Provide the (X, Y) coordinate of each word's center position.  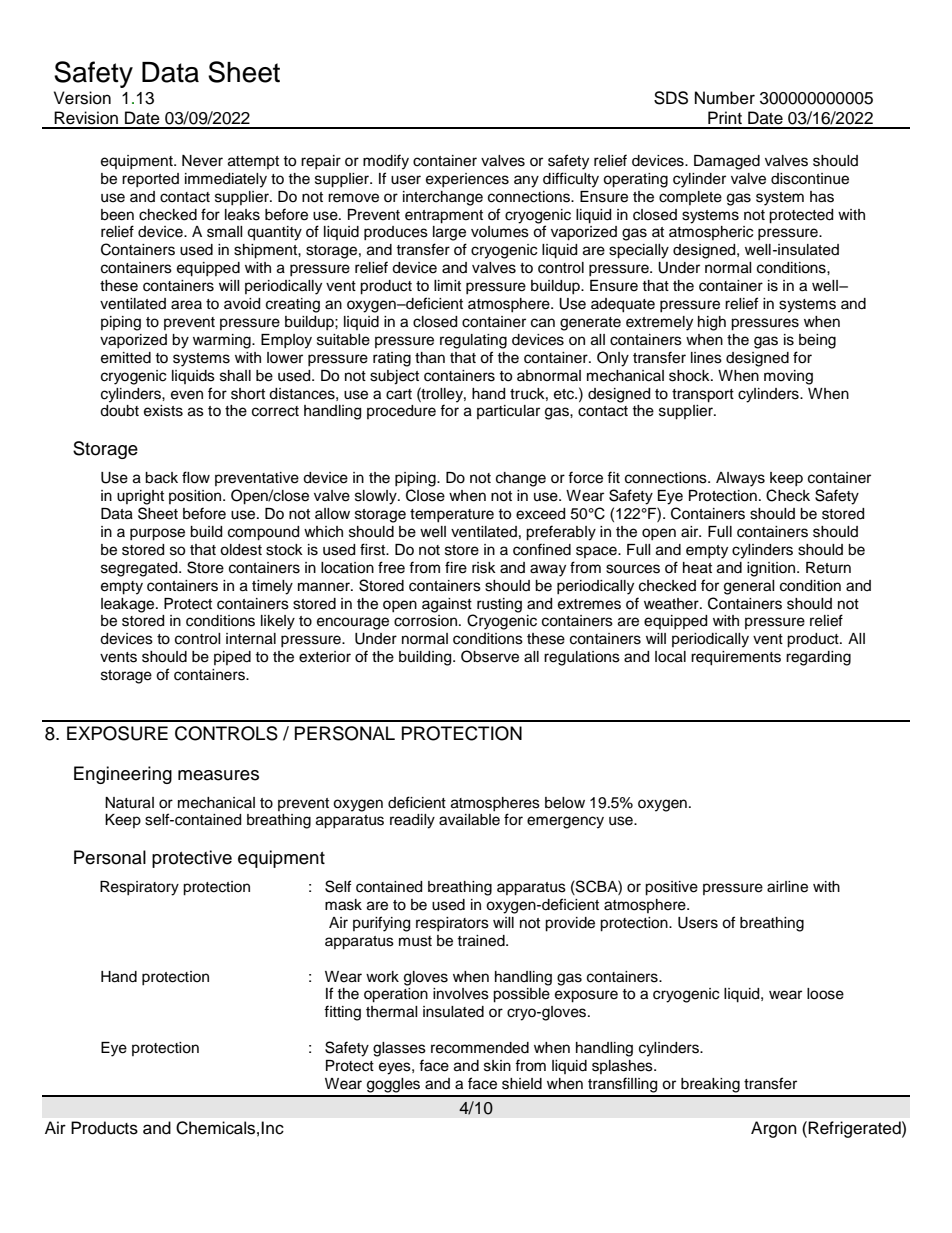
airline (787, 887)
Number (725, 98)
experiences (467, 180)
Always (740, 479)
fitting (342, 1013)
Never (202, 161)
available (469, 820)
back (161, 478)
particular (508, 412)
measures (218, 775)
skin (497, 1066)
